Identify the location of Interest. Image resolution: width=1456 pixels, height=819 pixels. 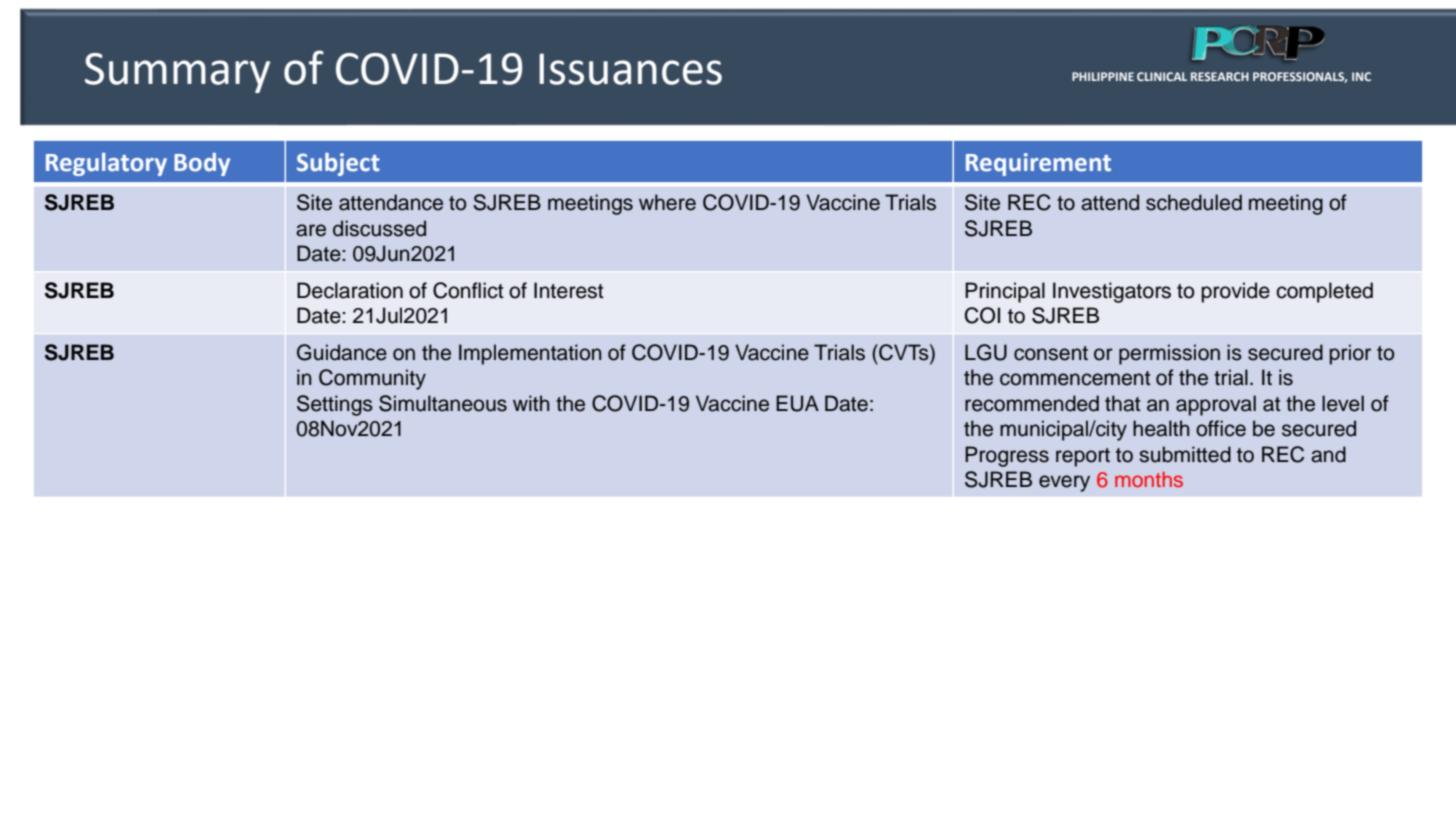
(568, 290).
